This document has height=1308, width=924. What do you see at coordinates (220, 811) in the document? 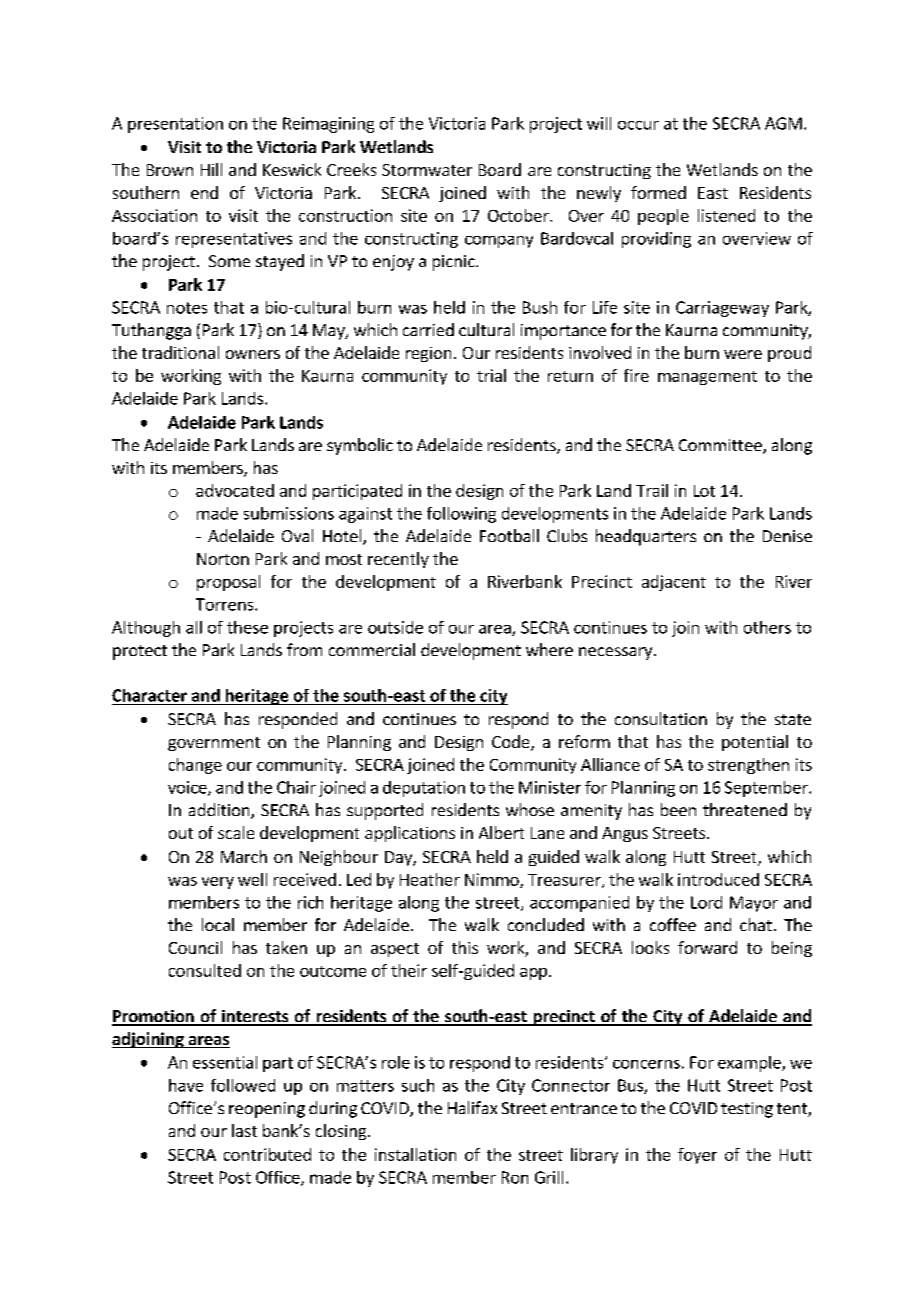
I see `addition` at bounding box center [220, 811].
